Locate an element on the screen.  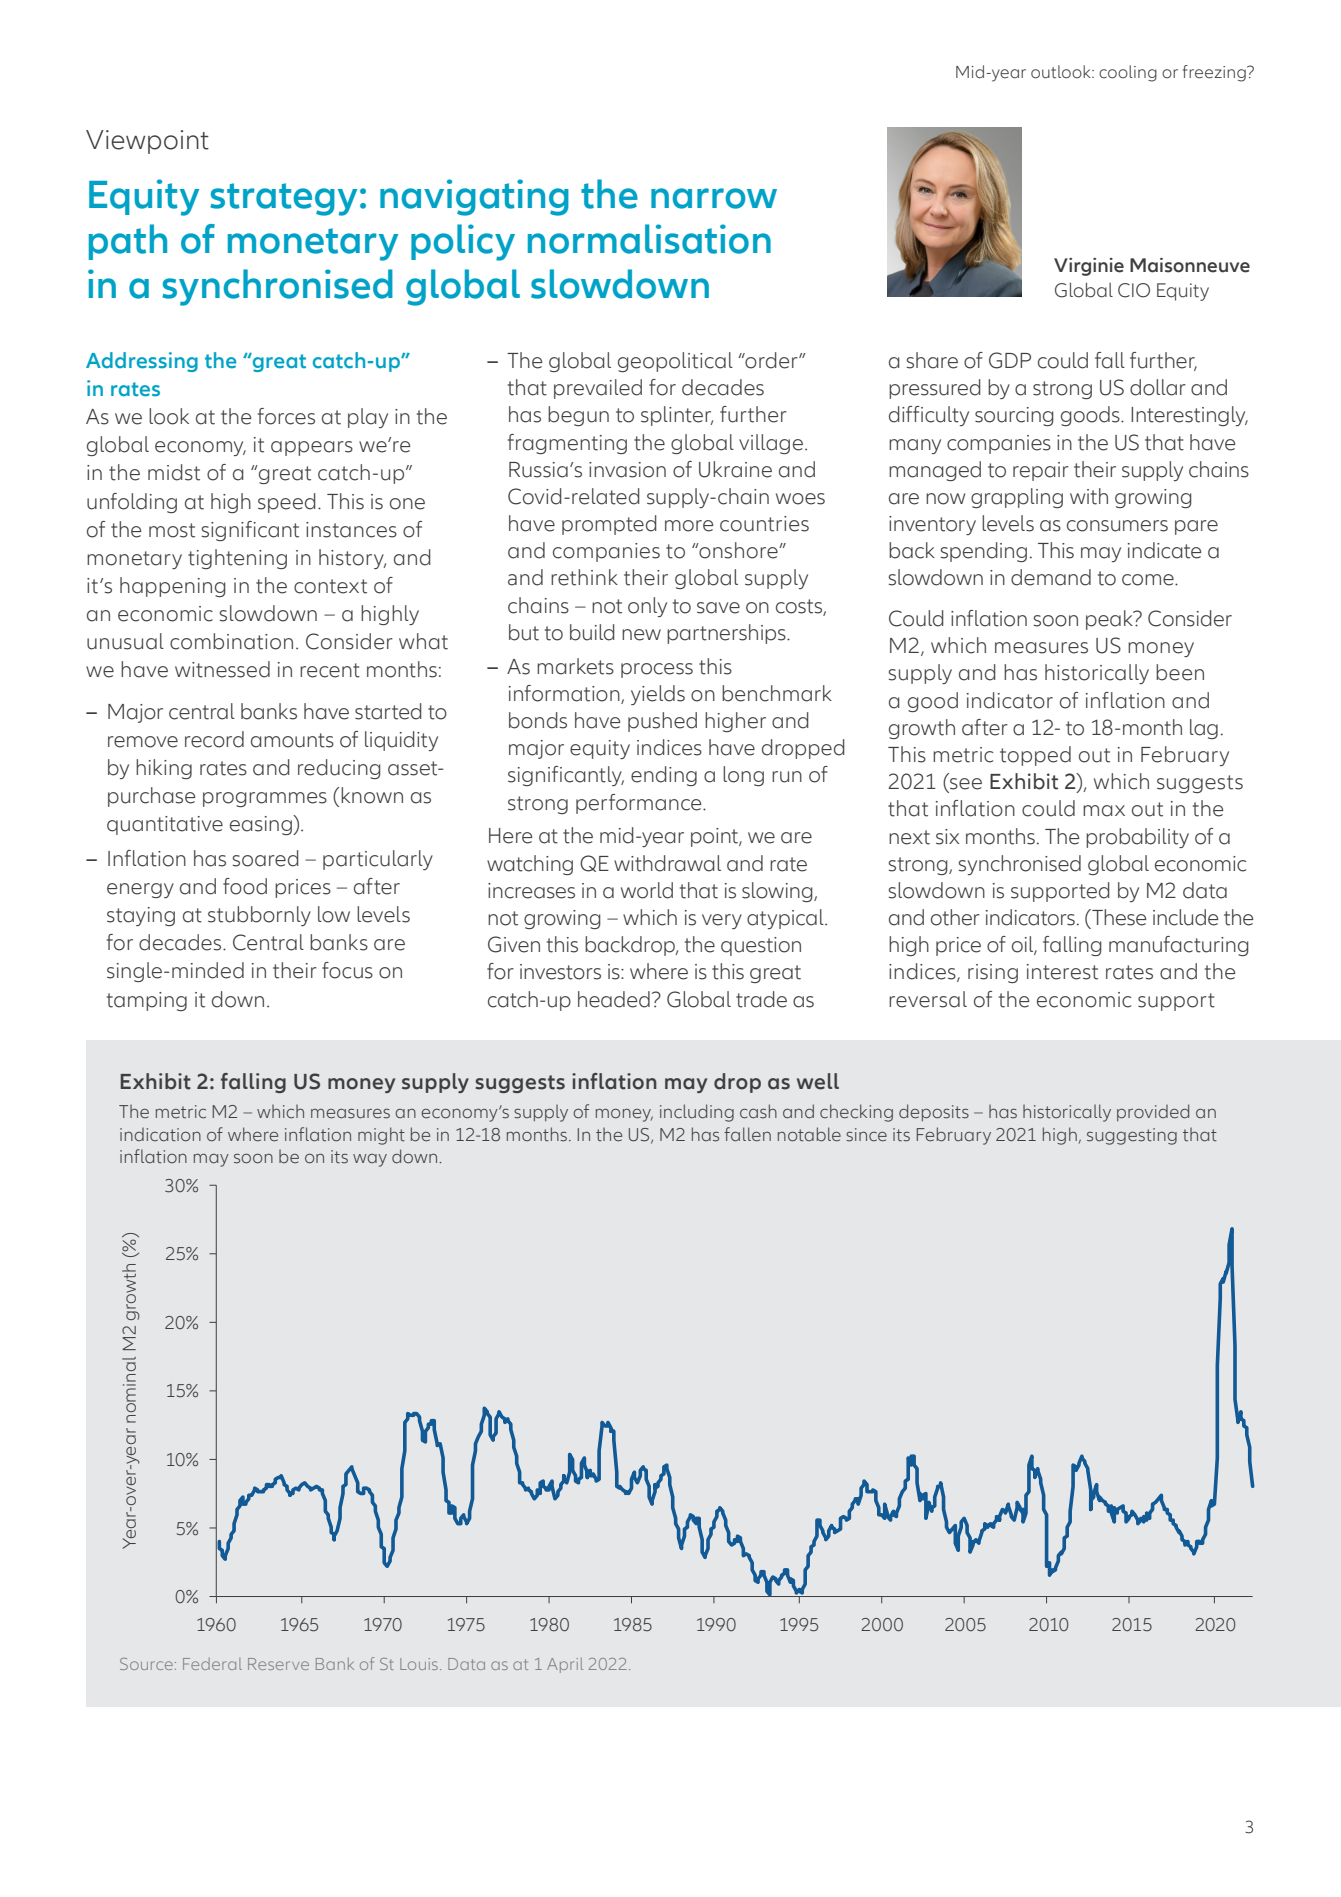
indication is located at coordinates (160, 1135).
